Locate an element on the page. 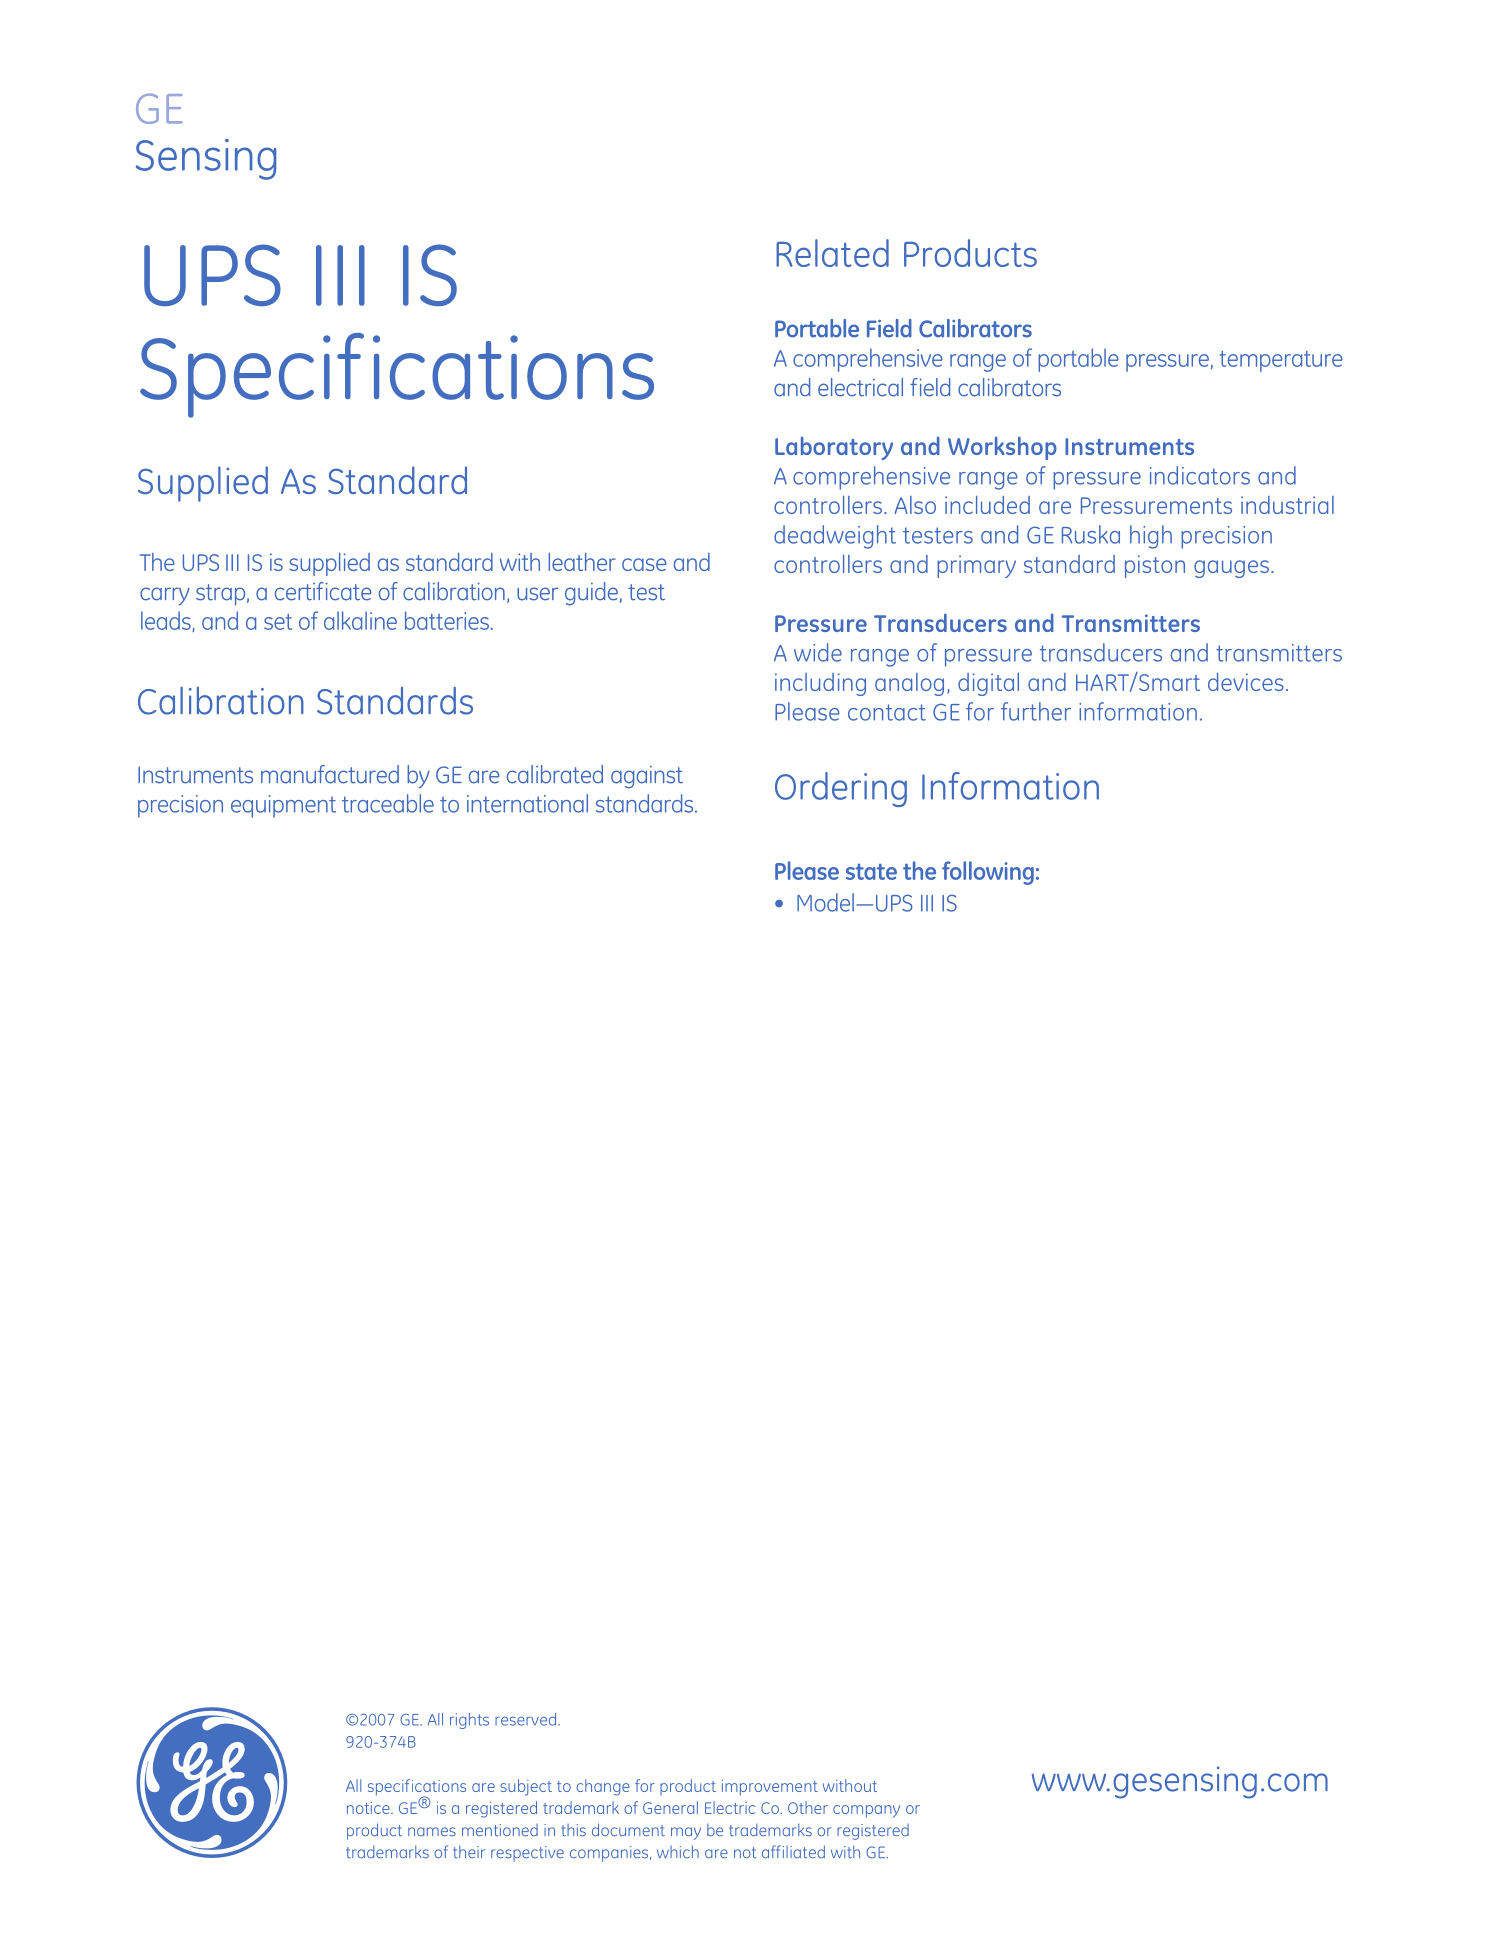  certificate is located at coordinates (323, 591).
